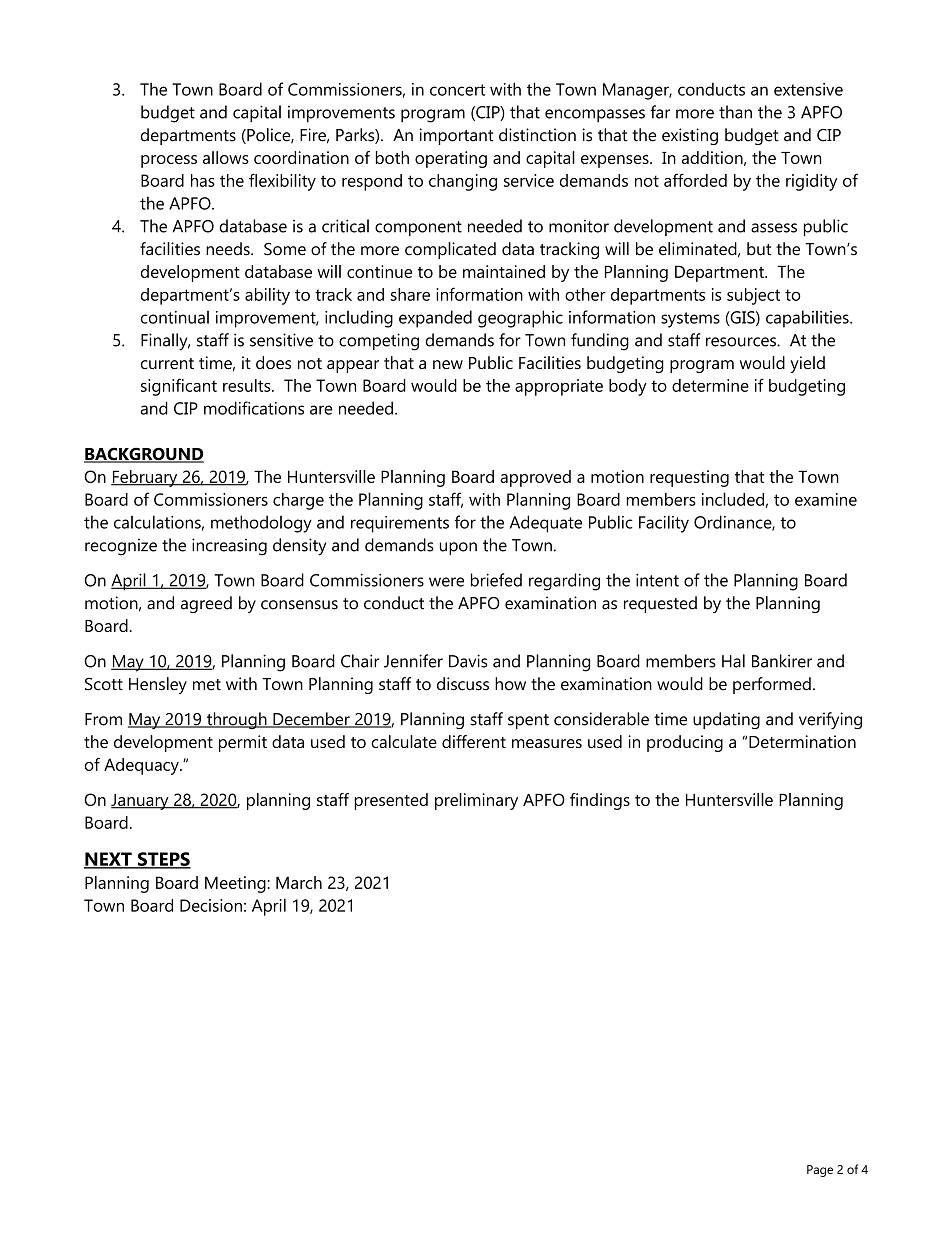 Image resolution: width=952 pixels, height=1233 pixels. What do you see at coordinates (211, 905) in the image?
I see `Decision` at bounding box center [211, 905].
